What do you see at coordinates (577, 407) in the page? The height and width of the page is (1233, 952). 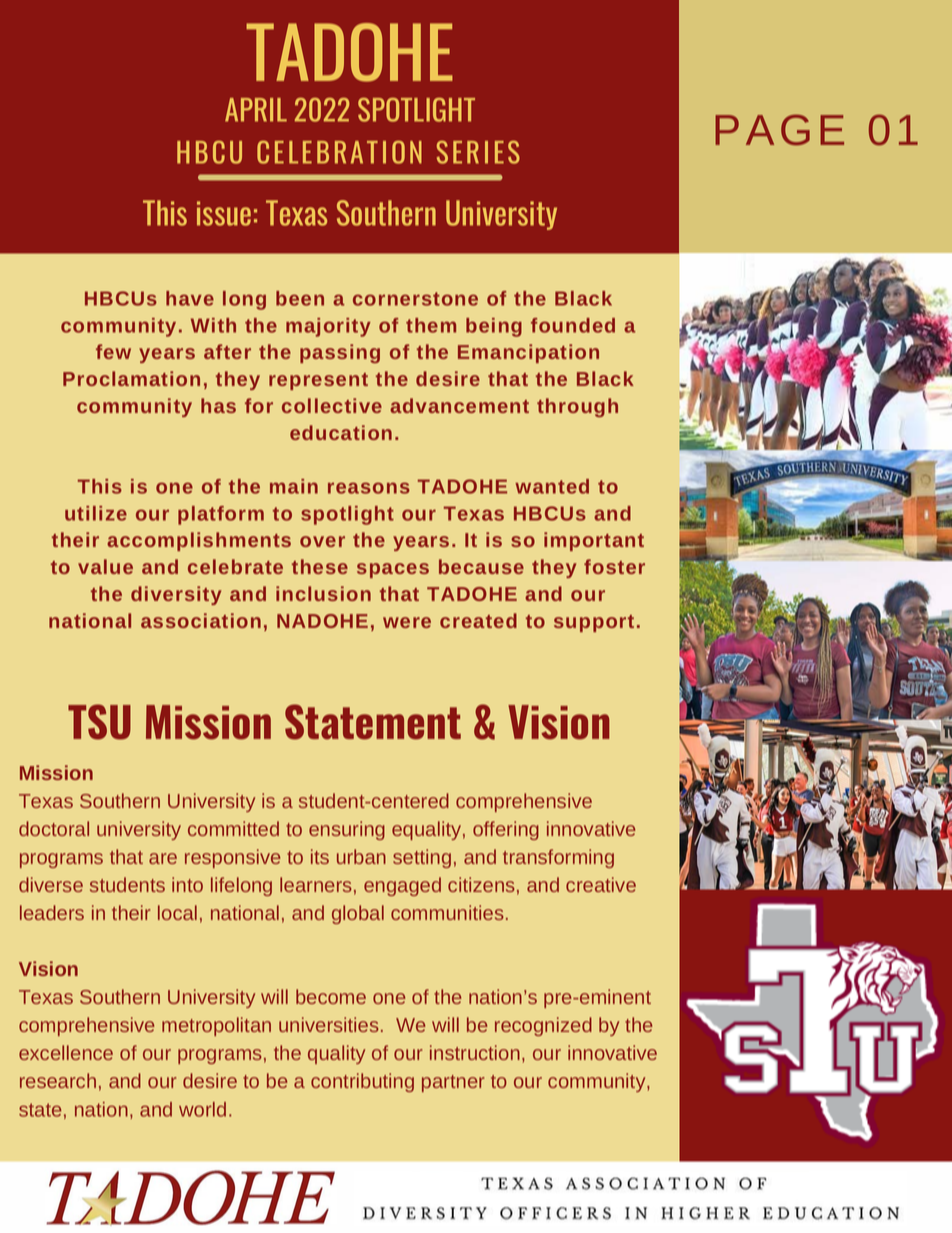 I see `through` at bounding box center [577, 407].
